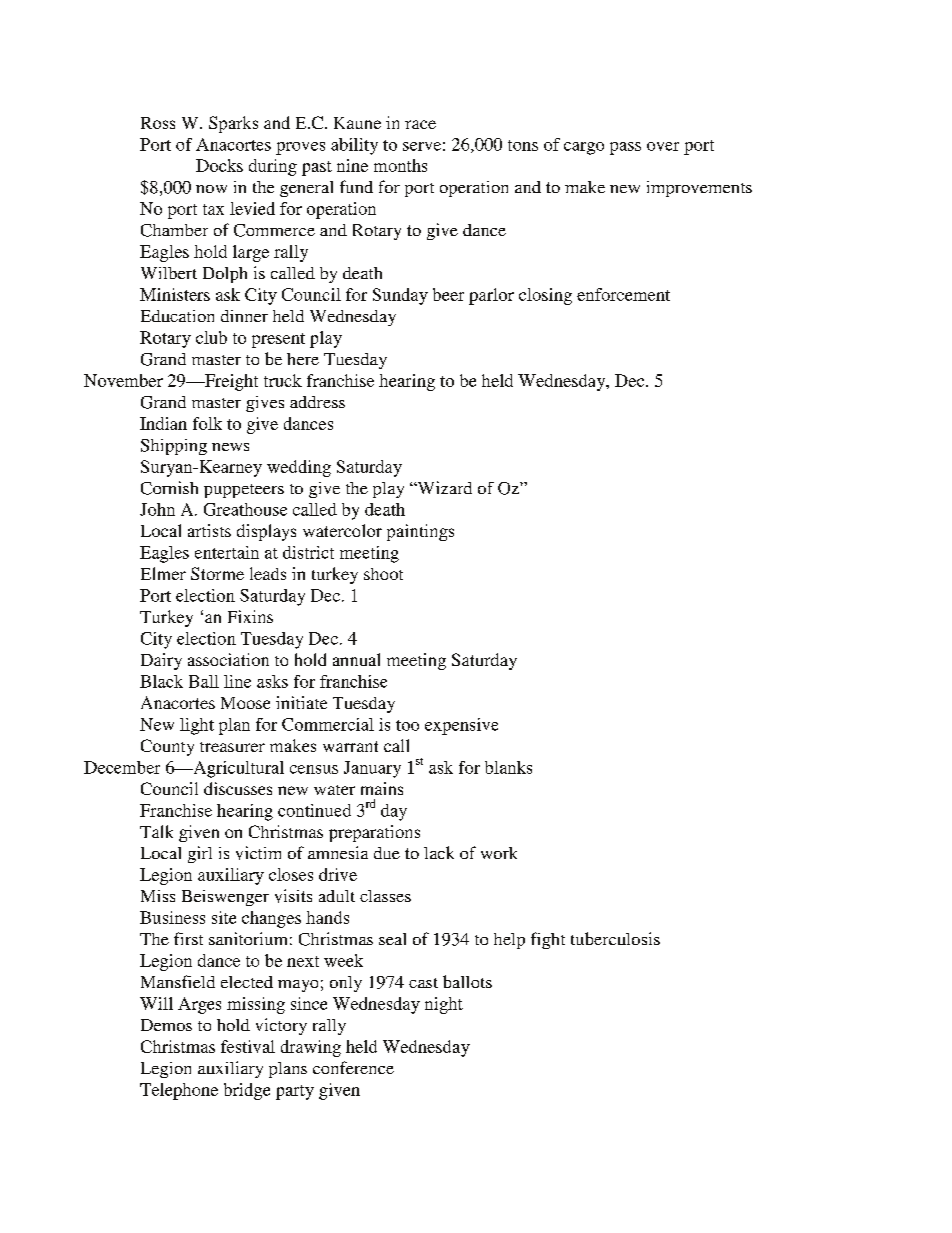 This screenshot has height=1233, width=952. Describe the element at coordinates (167, 747) in the screenshot. I see `County` at that location.
